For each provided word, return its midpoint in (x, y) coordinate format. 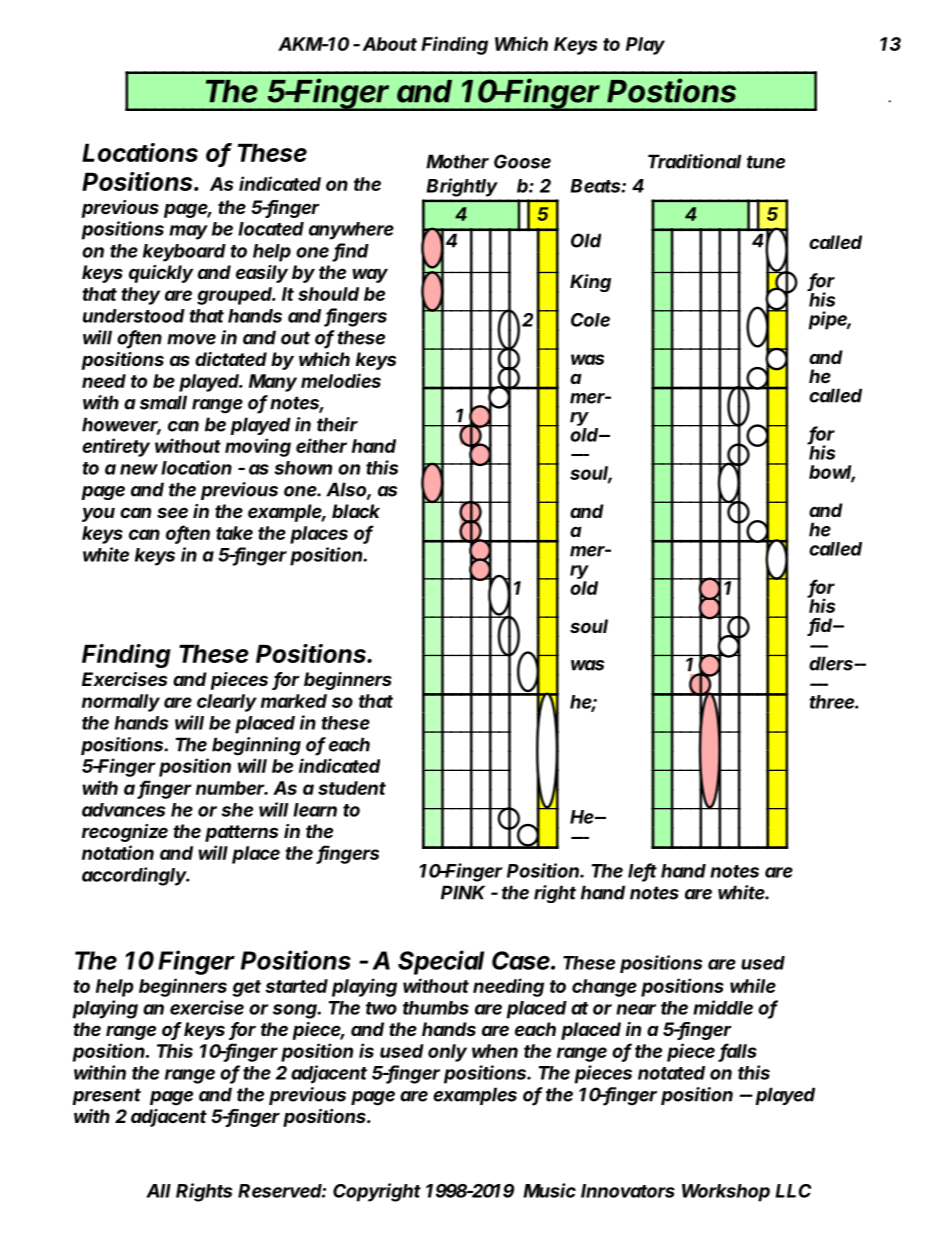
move (191, 339)
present (106, 1096)
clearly (227, 703)
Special (441, 962)
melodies (341, 380)
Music (549, 1190)
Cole (590, 320)
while (753, 985)
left (642, 871)
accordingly (135, 876)
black (356, 511)
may (188, 232)
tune (766, 162)
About (390, 44)
